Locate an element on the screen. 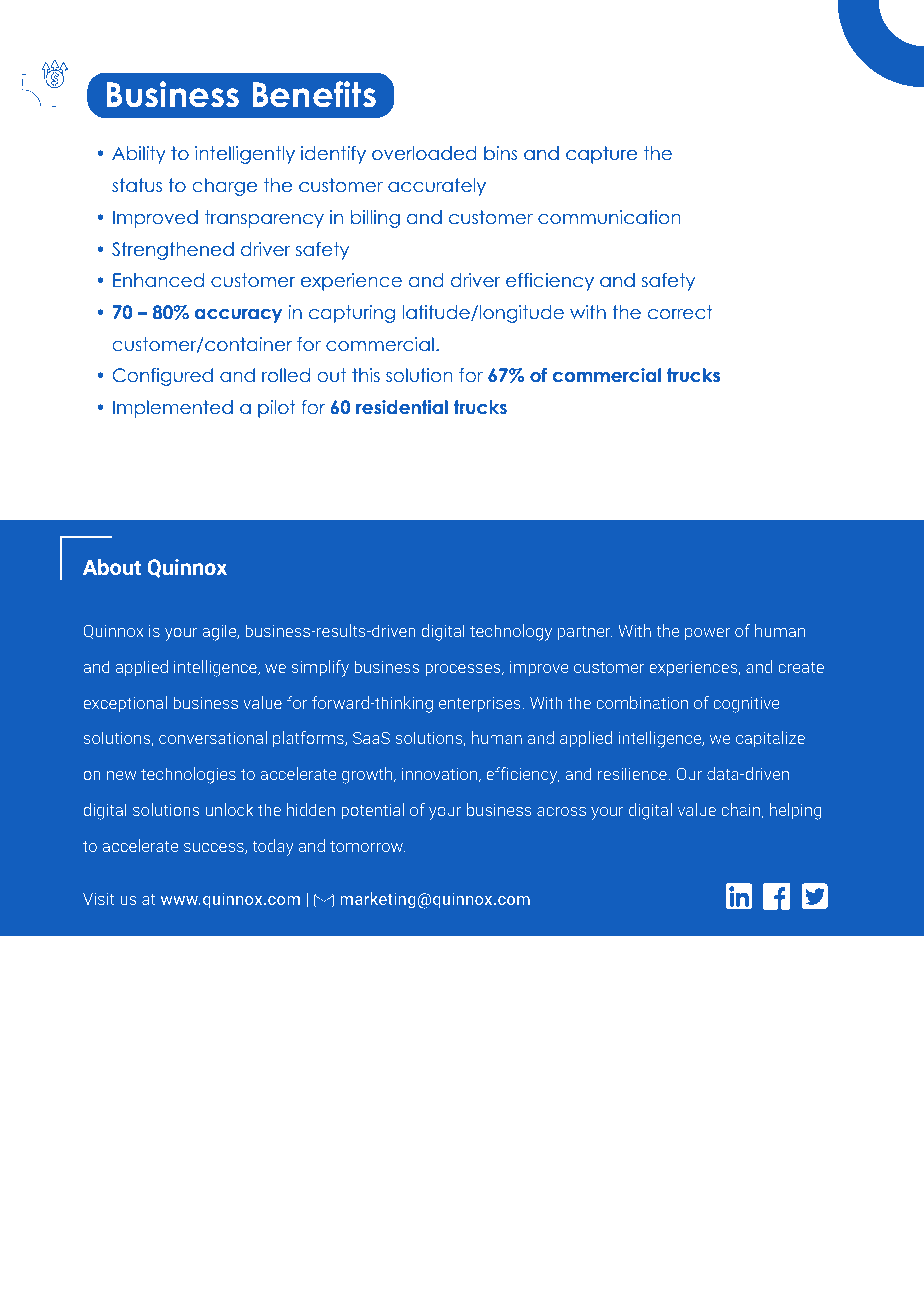  capture is located at coordinates (601, 155).
